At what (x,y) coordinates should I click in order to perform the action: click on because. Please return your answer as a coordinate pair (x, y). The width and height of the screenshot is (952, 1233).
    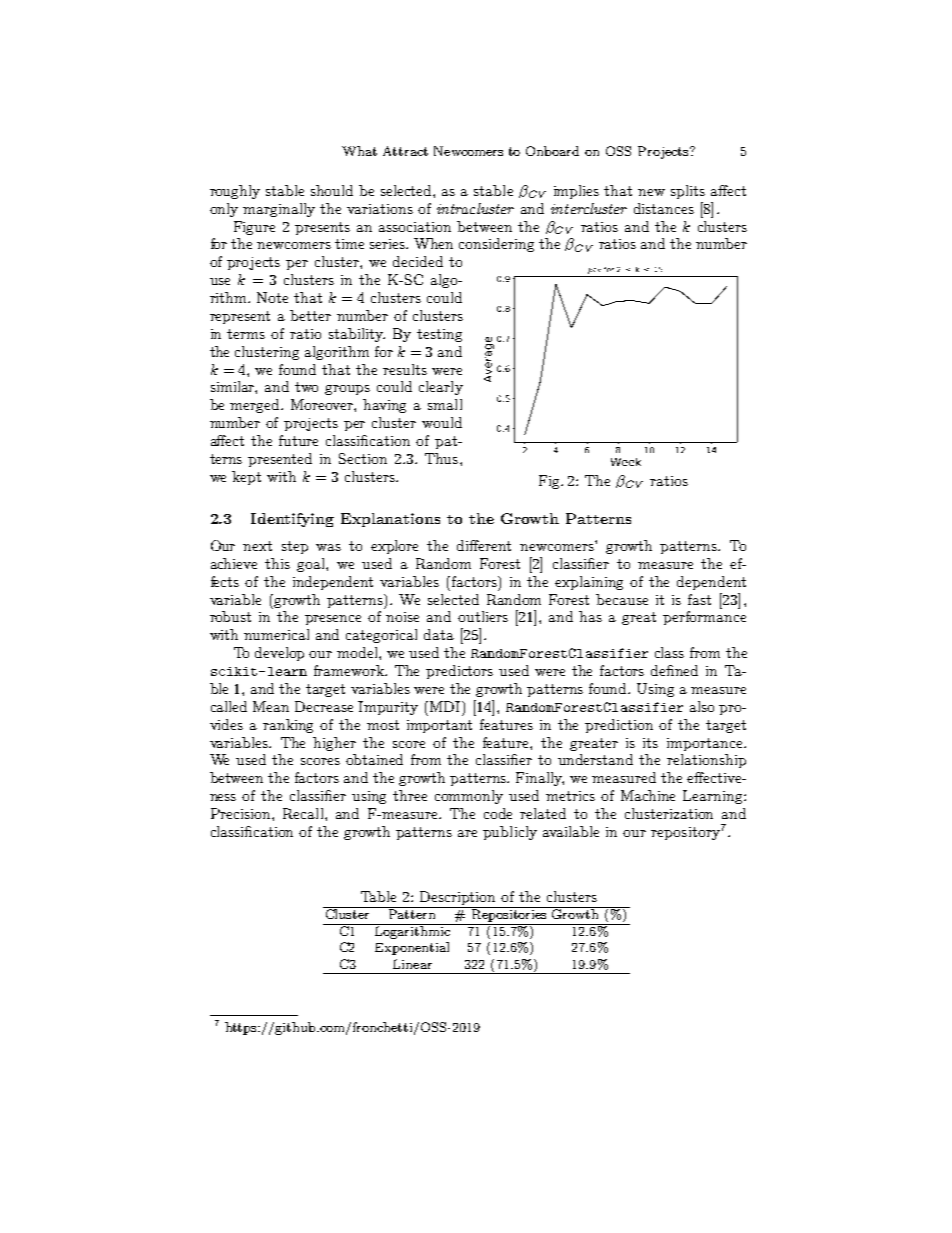
    Looking at the image, I should click on (622, 599).
